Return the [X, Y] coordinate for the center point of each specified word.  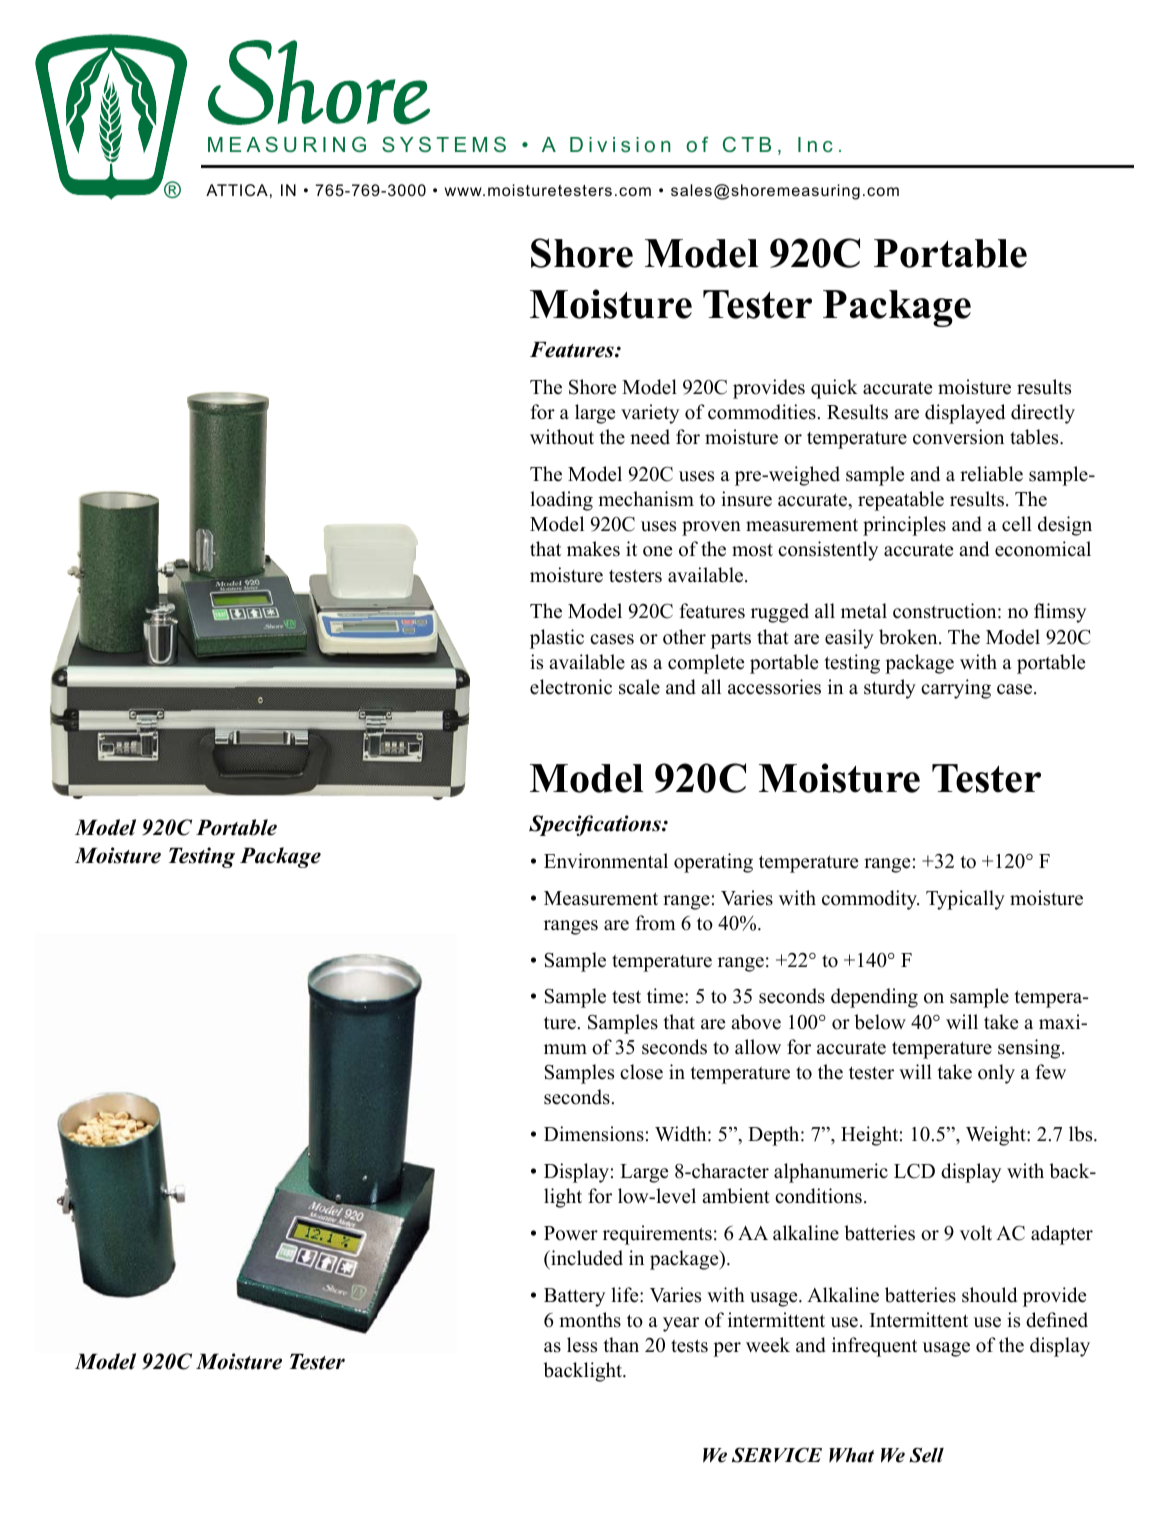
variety [650, 414]
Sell [926, 1455]
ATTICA [237, 190]
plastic [557, 639]
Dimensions [594, 1134]
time [666, 996]
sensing [1030, 1049]
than [621, 1344]
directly [1043, 414]
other [684, 637]
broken [909, 637]
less [582, 1345]
